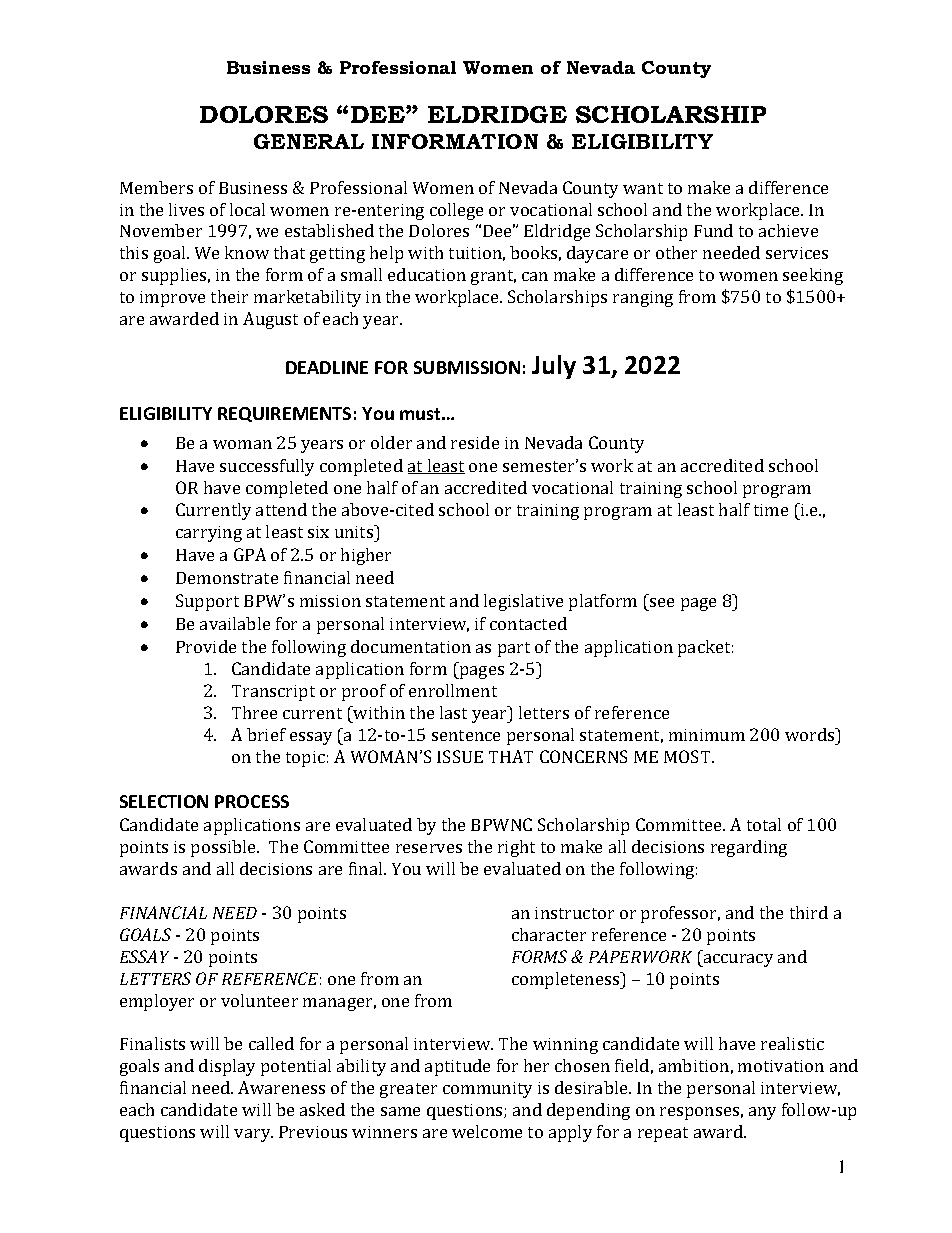 This screenshot has width=952, height=1233. I want to click on minimum, so click(707, 735).
